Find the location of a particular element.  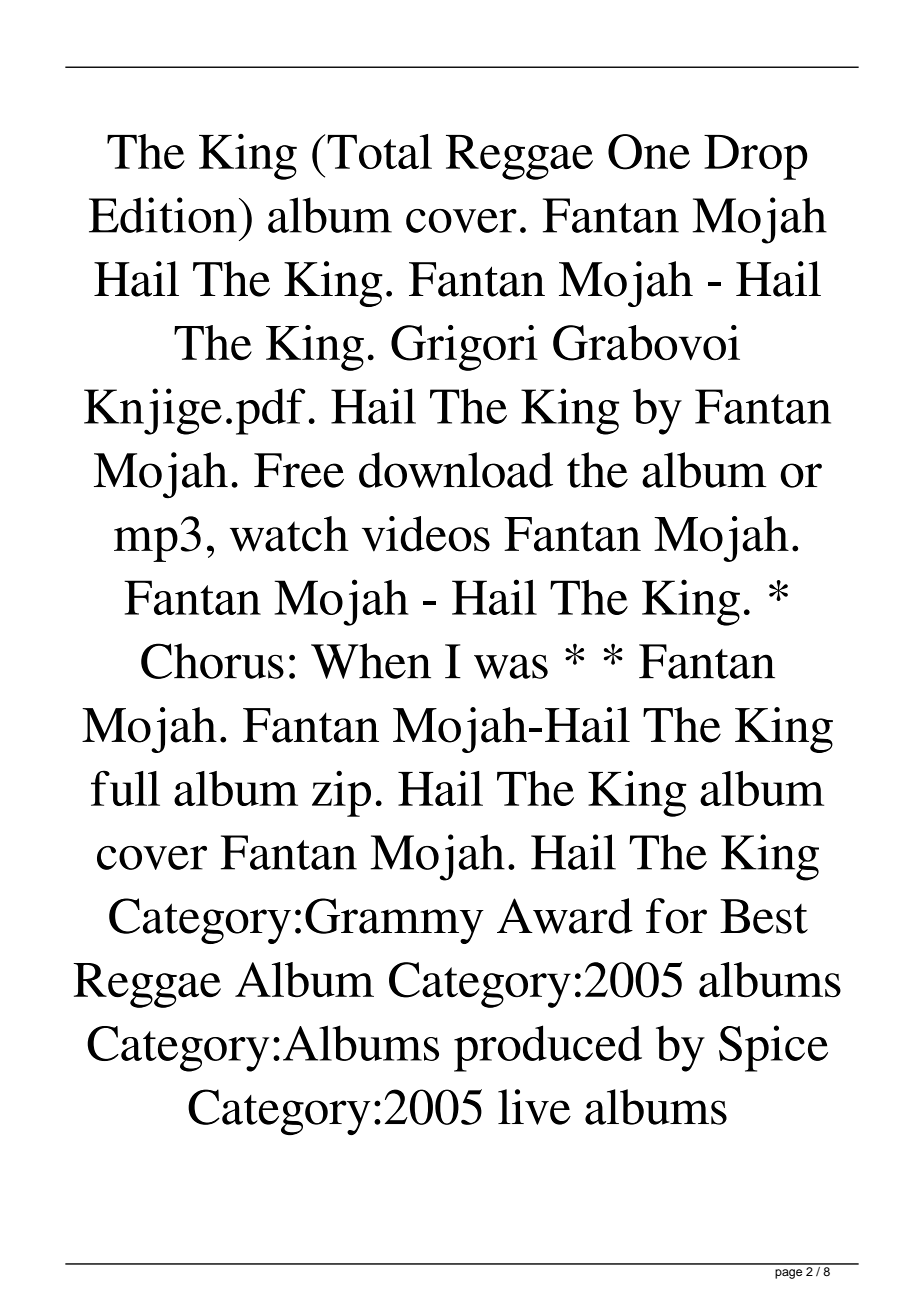

full is located at coordinates (125, 788).
